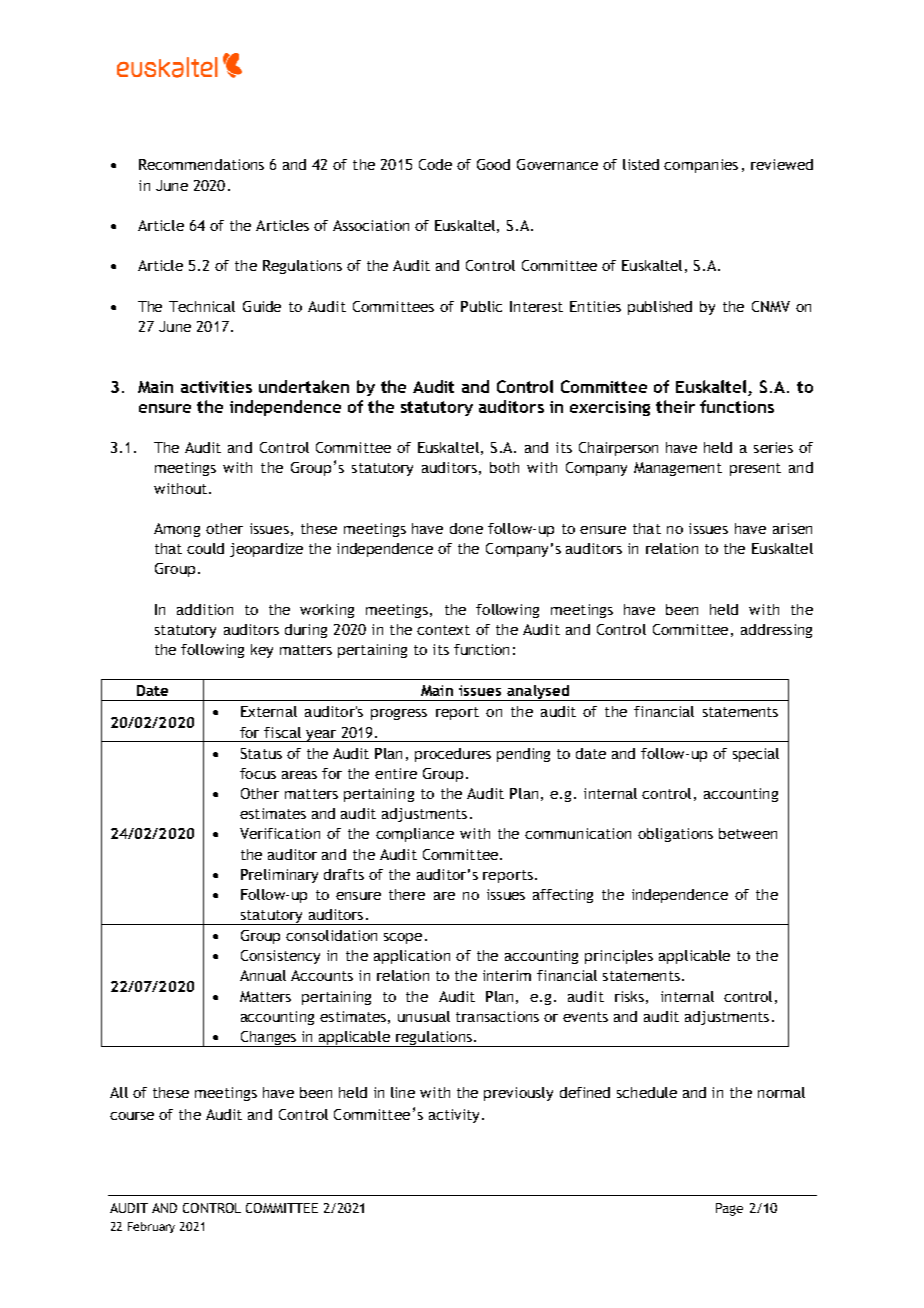  Describe the element at coordinates (701, 166) in the image. I see `companies` at that location.
